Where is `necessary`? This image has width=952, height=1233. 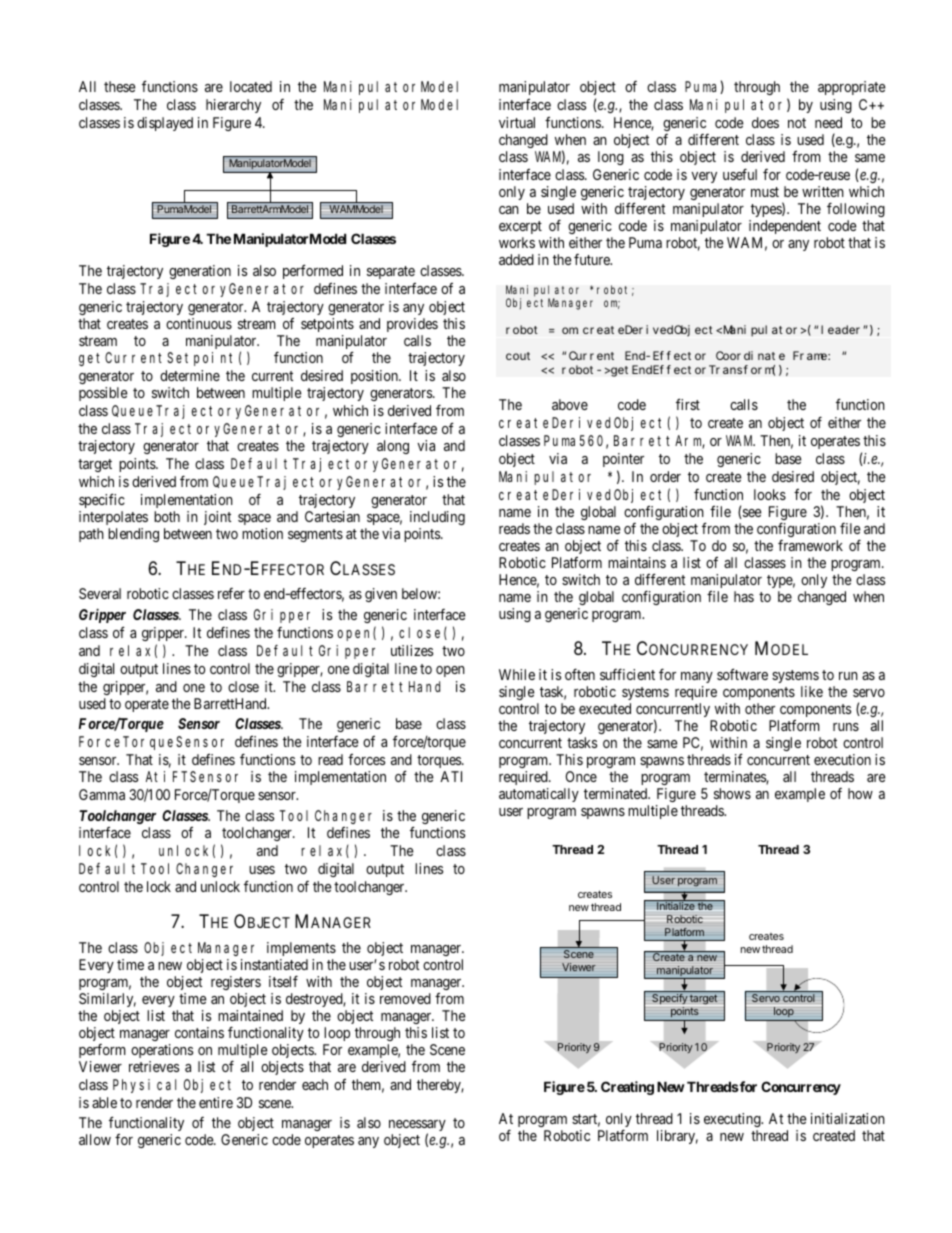 necessary is located at coordinates (417, 1127).
